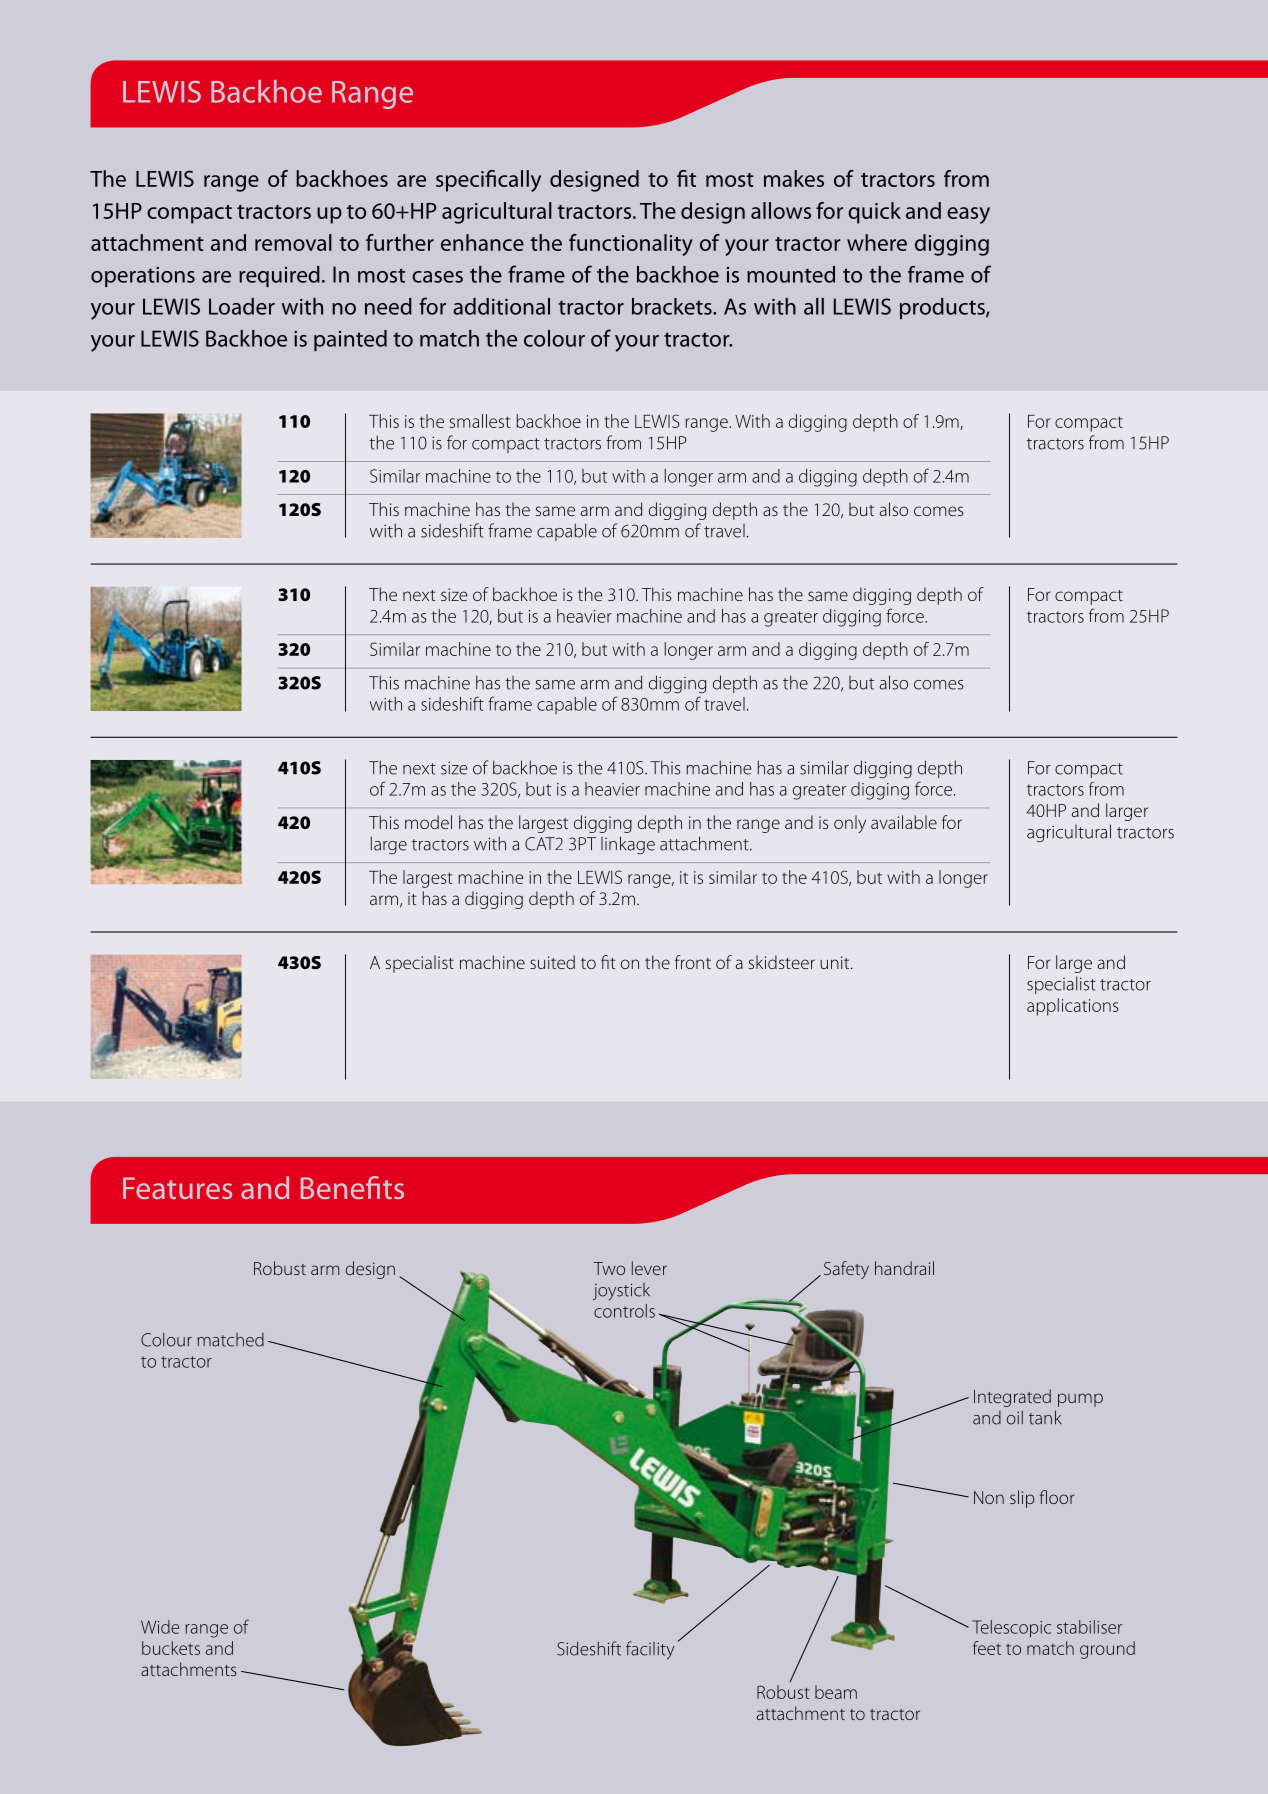  What do you see at coordinates (609, 1268) in the screenshot?
I see `Two` at bounding box center [609, 1268].
